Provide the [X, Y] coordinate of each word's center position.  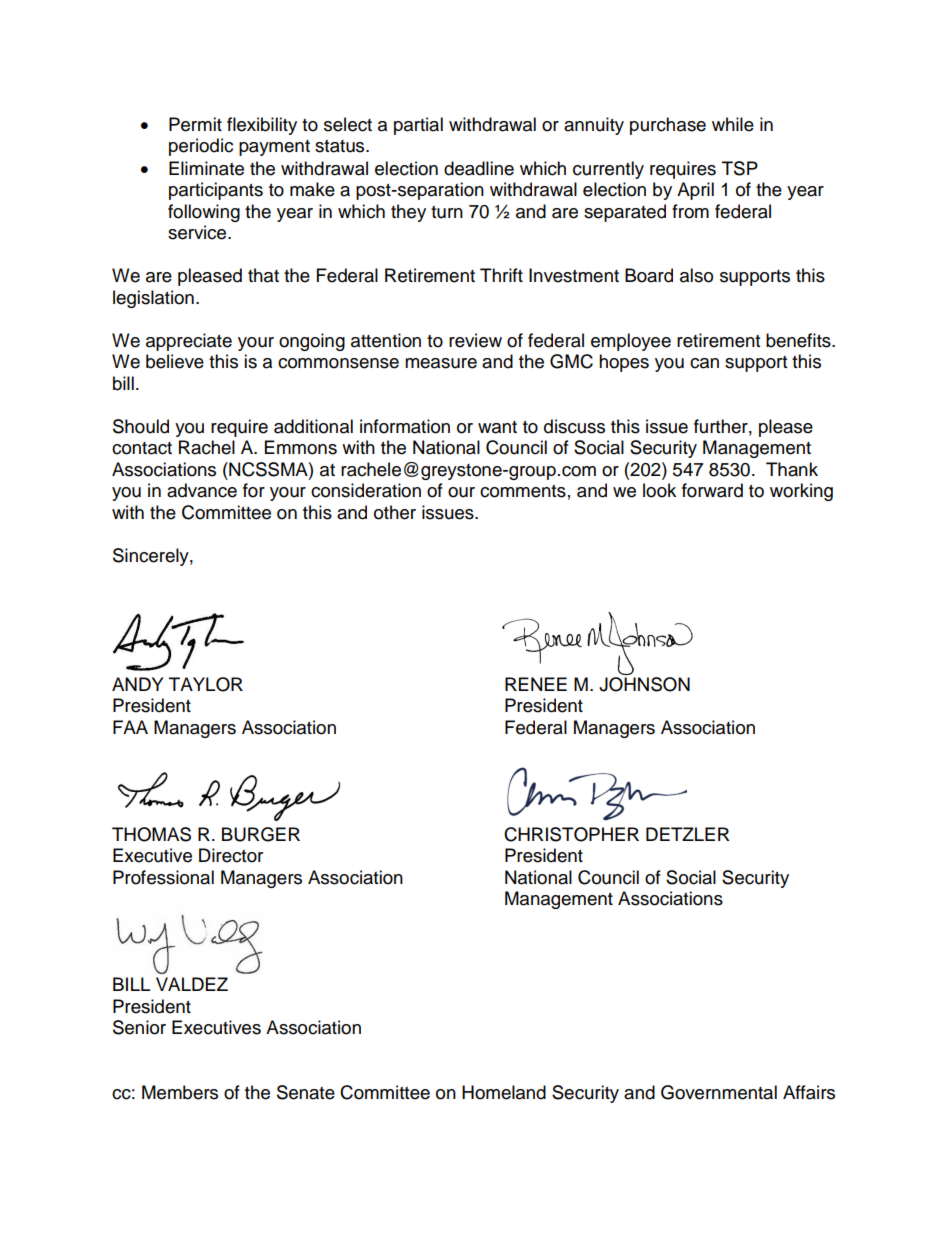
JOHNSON [644, 683]
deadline [479, 168]
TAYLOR [206, 684]
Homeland [504, 1092]
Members [180, 1092]
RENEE [536, 684]
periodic [201, 147]
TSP [740, 168]
